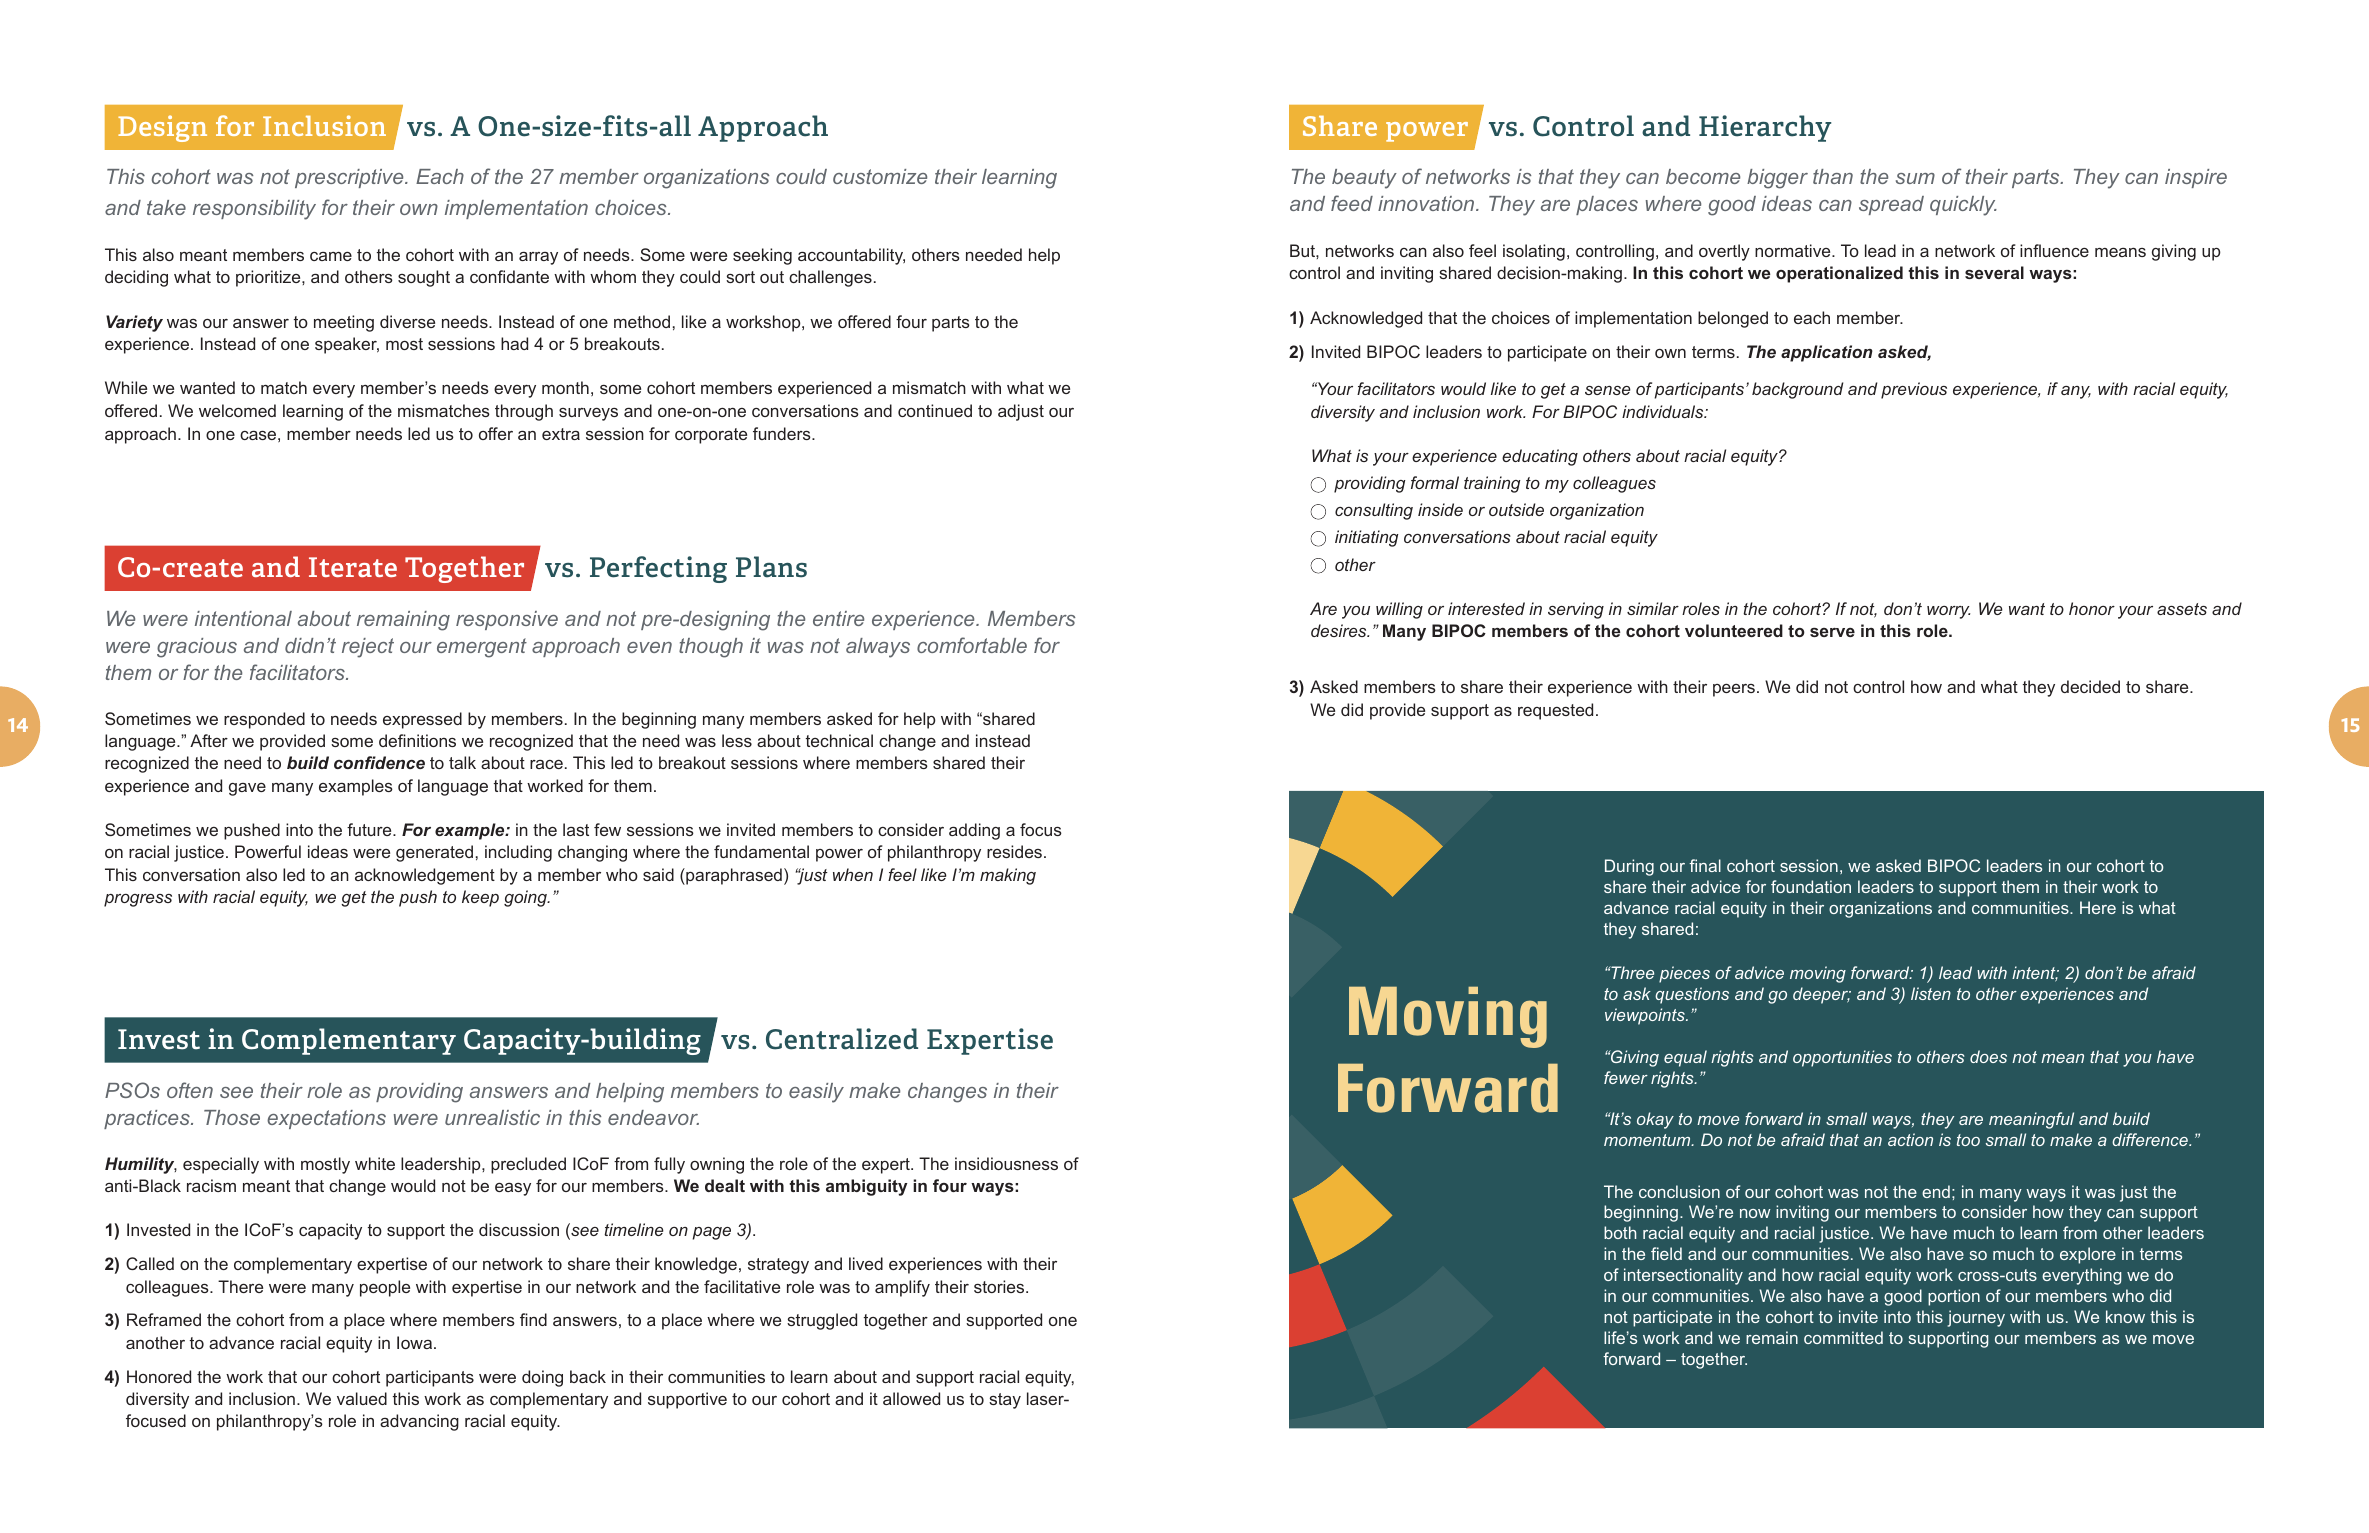 This screenshot has height=1533, width=2369. What do you see at coordinates (2090, 686) in the screenshot?
I see `decided` at bounding box center [2090, 686].
